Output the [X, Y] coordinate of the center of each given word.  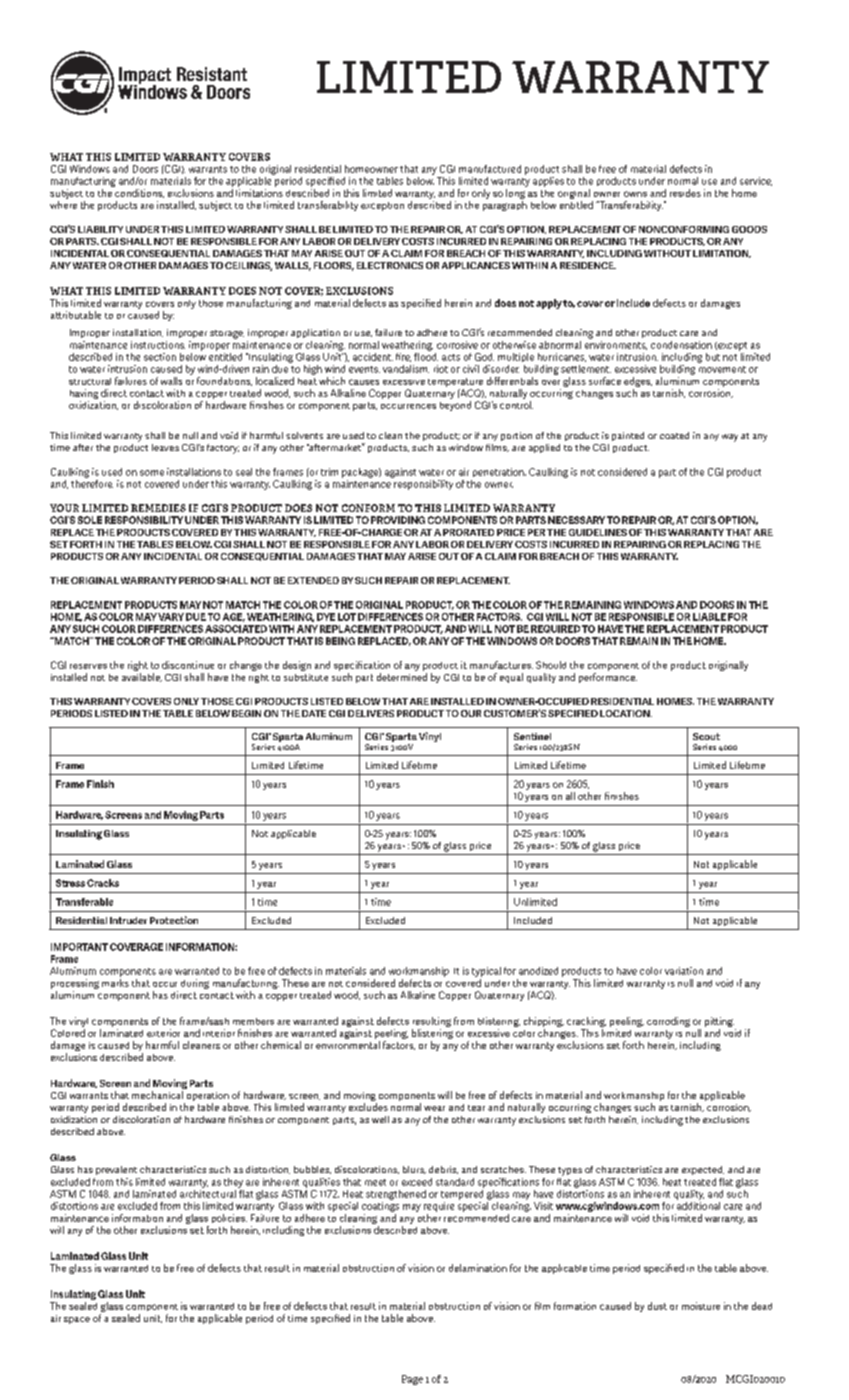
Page [412, 1380]
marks [115, 983]
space [77, 1320]
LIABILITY [100, 229]
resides [685, 193]
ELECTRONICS [390, 265]
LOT [347, 617]
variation [684, 971]
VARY [171, 617]
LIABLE [709, 617]
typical [486, 972]
